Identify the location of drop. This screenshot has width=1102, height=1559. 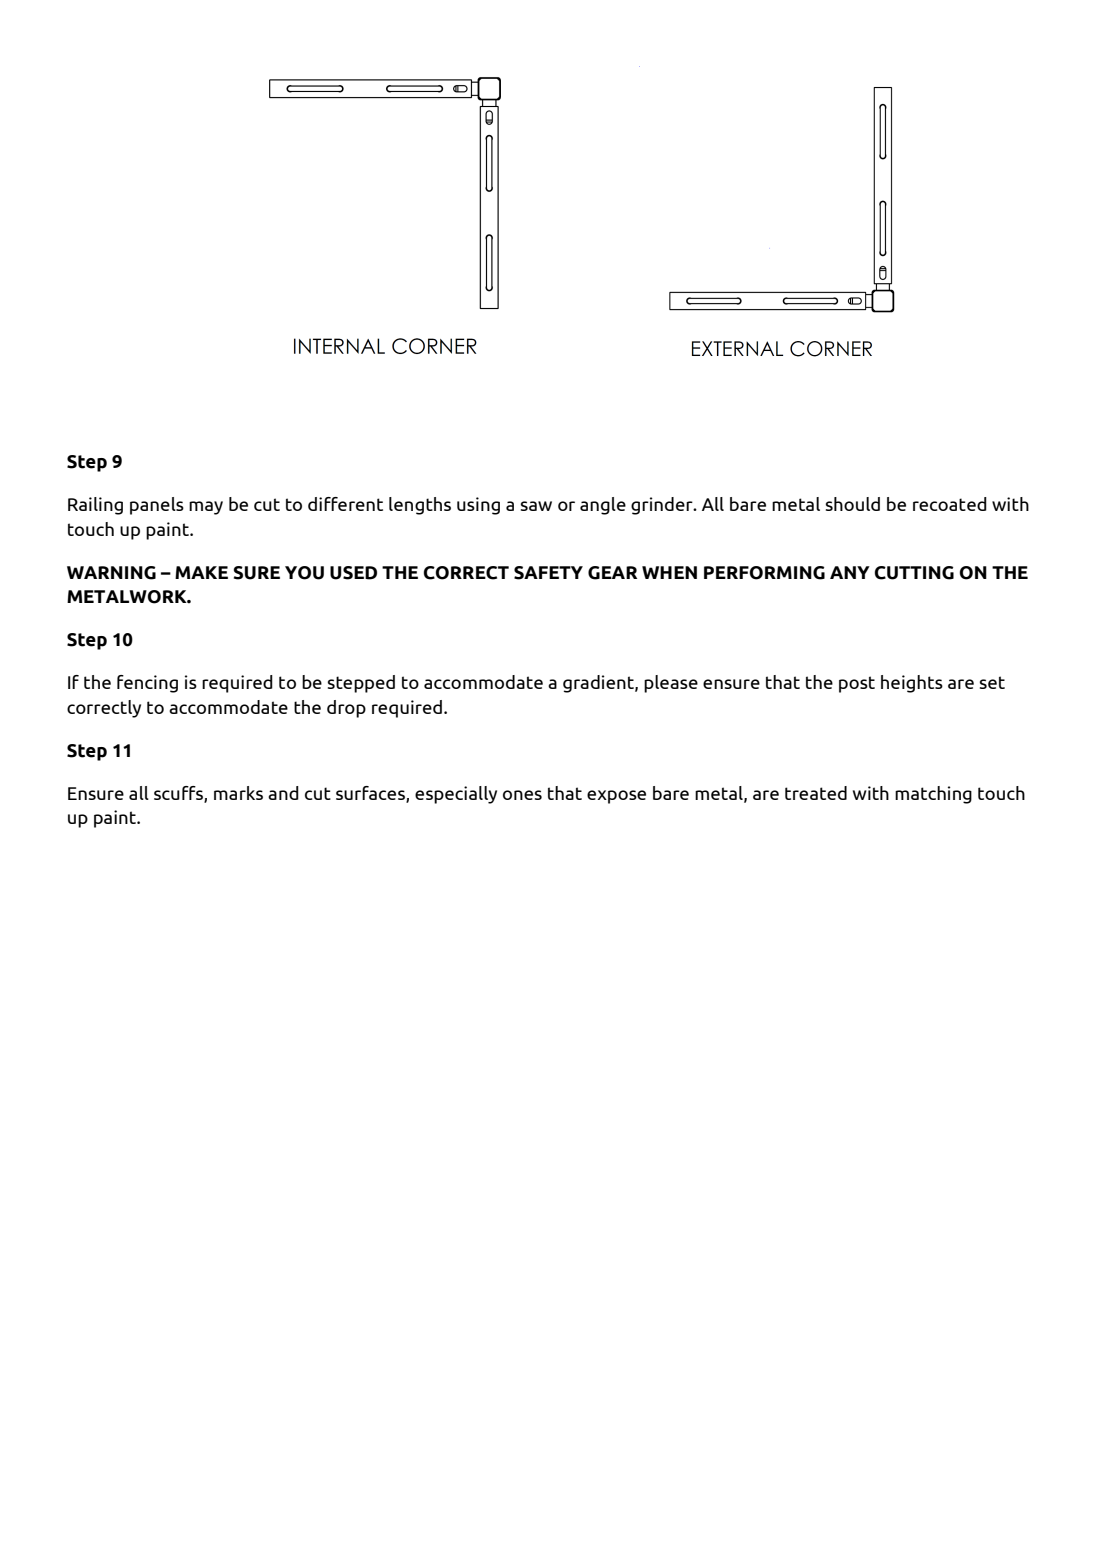
(346, 709).
